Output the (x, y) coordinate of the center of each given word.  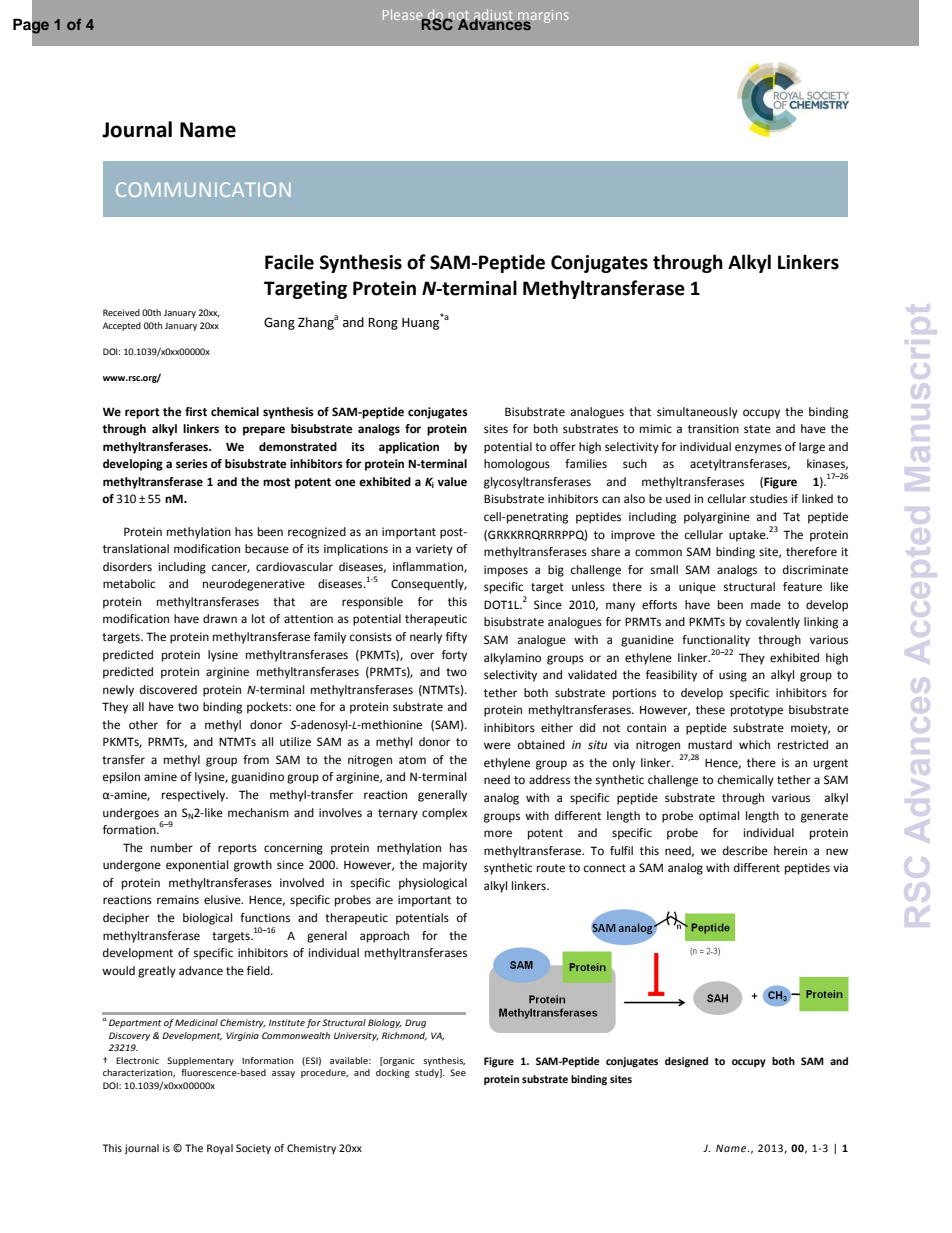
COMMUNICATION (203, 189)
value (452, 482)
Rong (383, 324)
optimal (719, 817)
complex (444, 814)
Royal (220, 1149)
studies (769, 499)
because (267, 549)
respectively (195, 796)
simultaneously (697, 413)
